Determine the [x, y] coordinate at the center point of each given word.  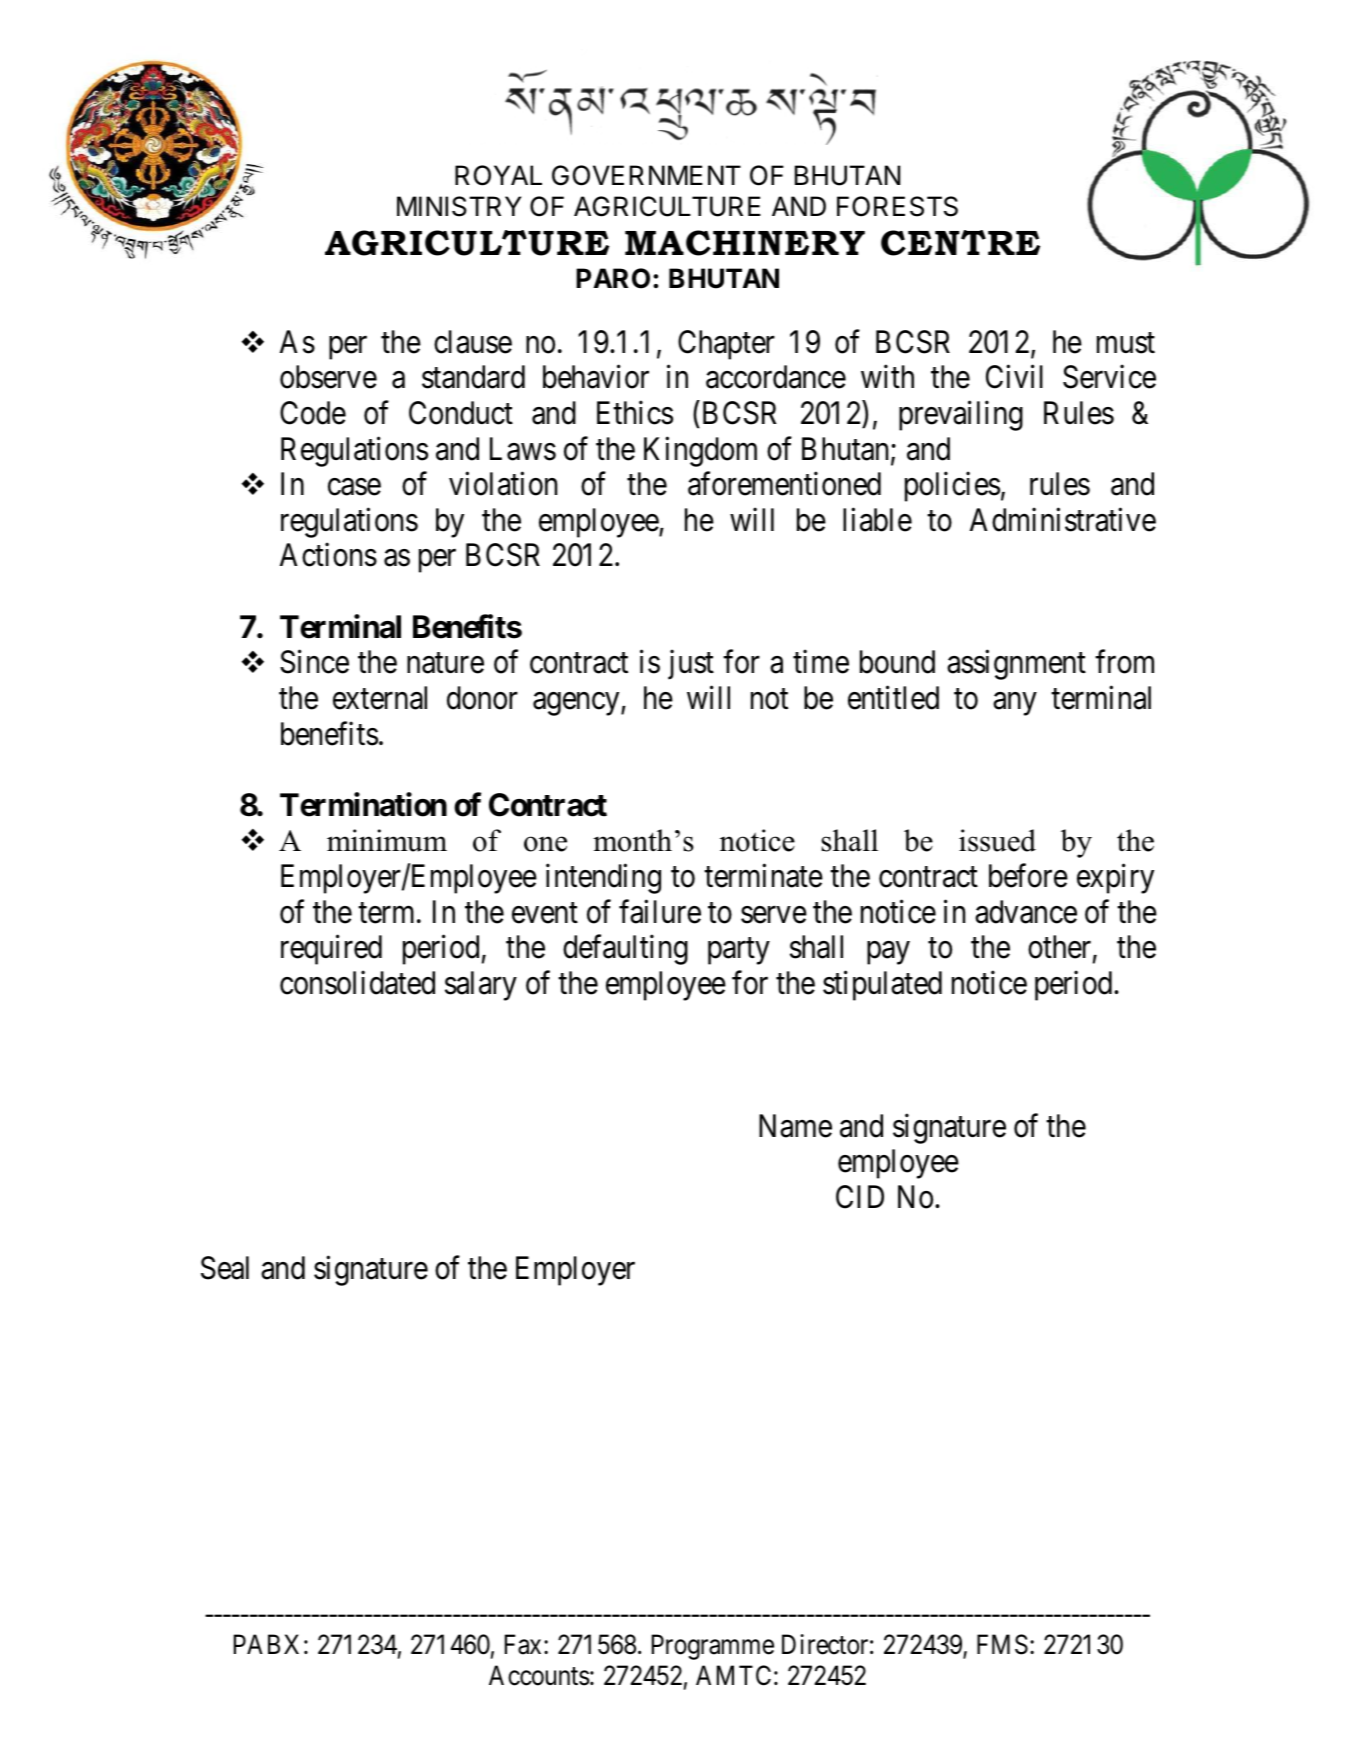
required [331, 950]
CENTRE [960, 243]
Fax [523, 1645]
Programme [713, 1647]
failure [660, 912]
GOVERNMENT [646, 175]
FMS [1002, 1645]
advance [1026, 912]
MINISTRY [459, 206]
